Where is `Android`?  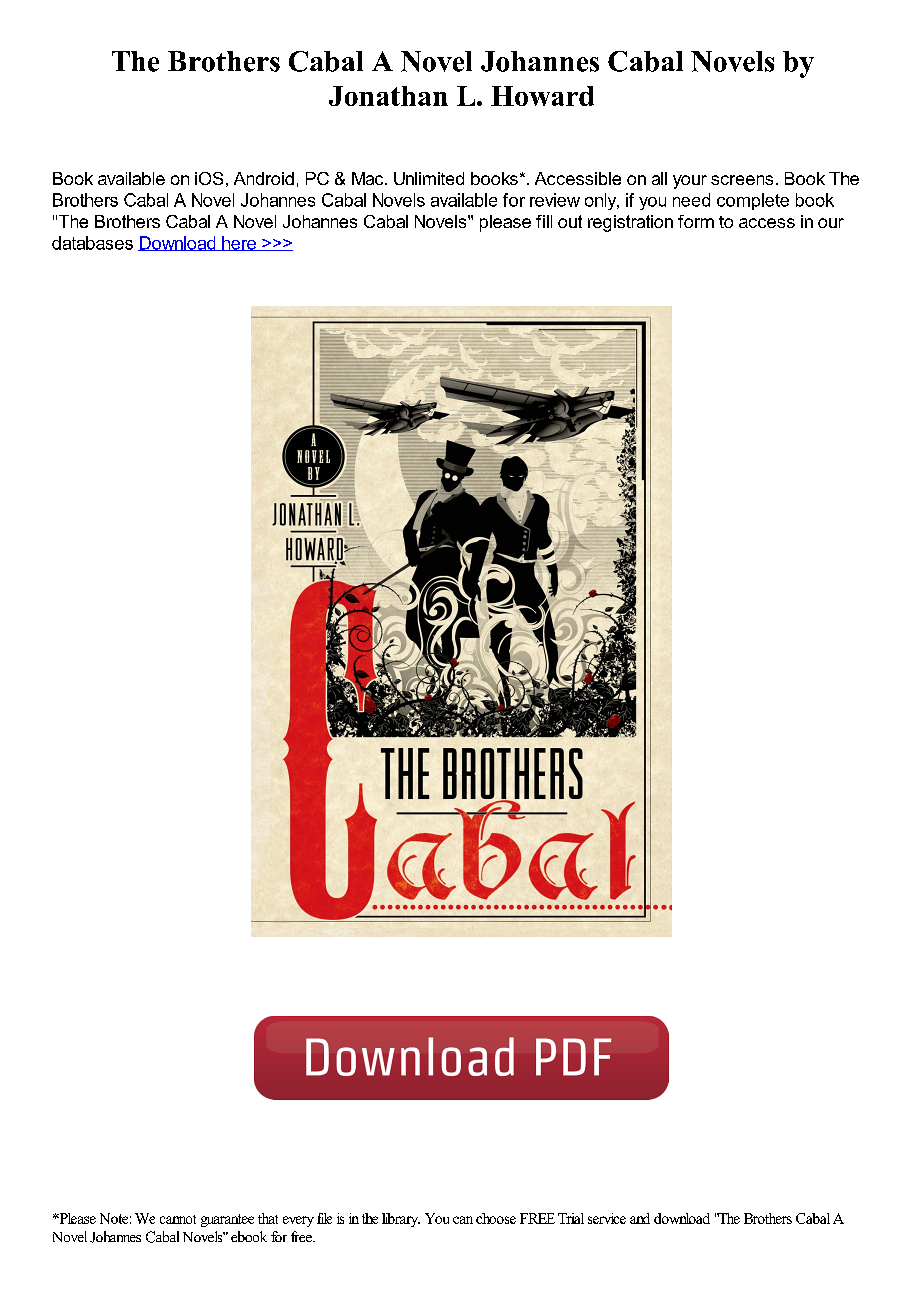
Android is located at coordinates (264, 178).
